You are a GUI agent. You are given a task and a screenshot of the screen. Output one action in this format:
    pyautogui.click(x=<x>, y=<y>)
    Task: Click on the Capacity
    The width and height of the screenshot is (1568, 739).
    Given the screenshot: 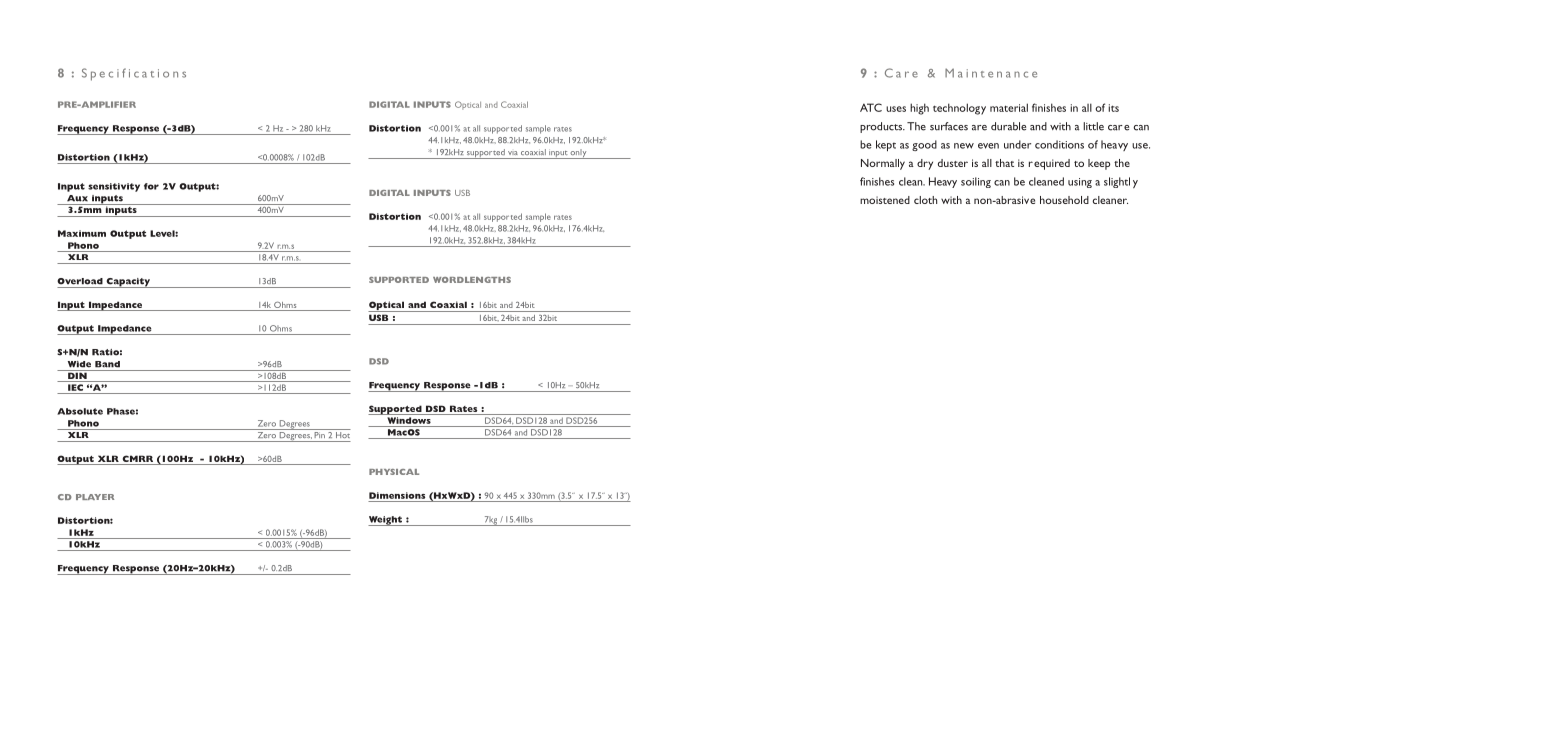 What is the action you would take?
    pyautogui.click(x=128, y=283)
